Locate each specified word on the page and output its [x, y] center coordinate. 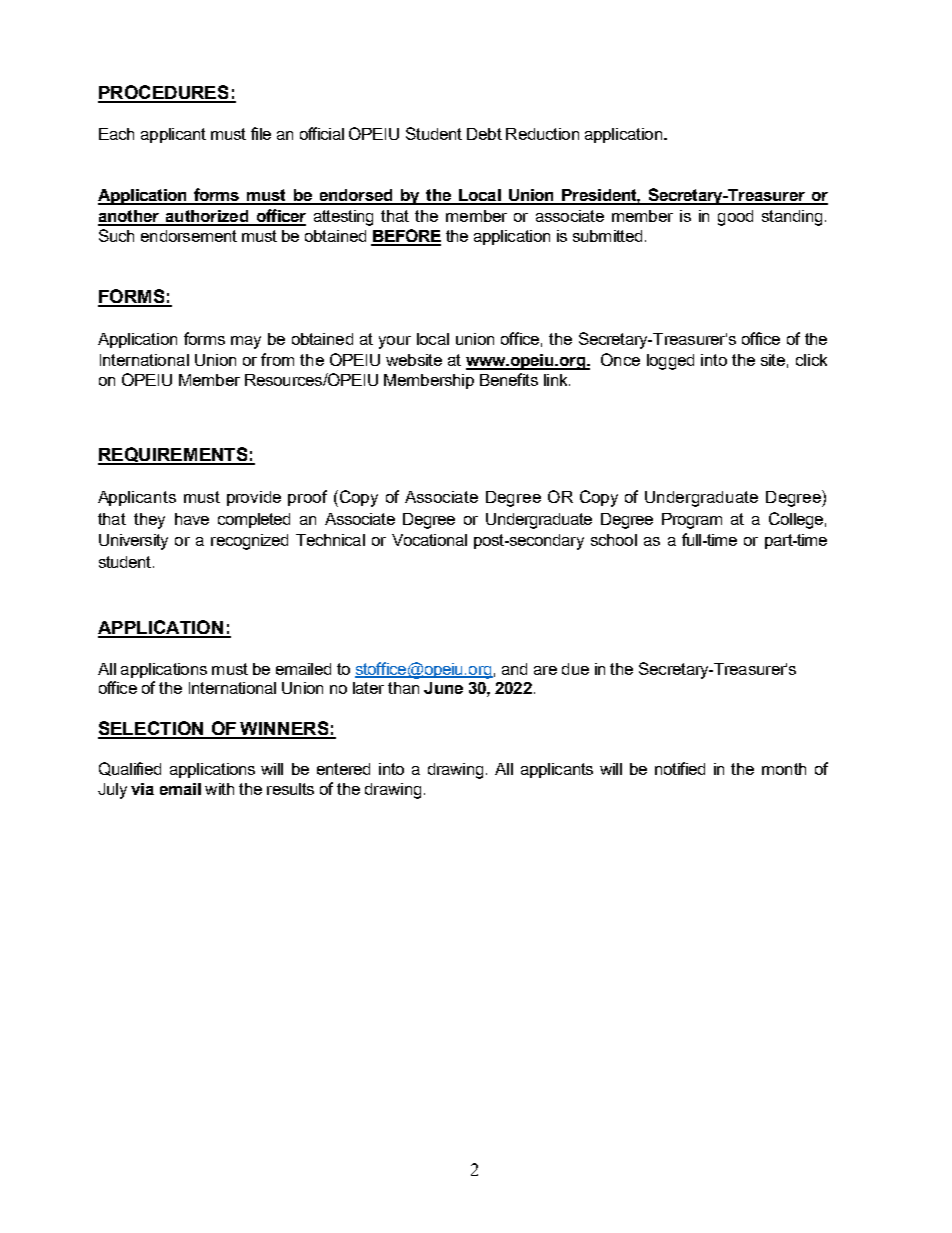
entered [343, 769]
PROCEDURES [164, 93]
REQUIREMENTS [174, 456]
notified [680, 768]
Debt [484, 134]
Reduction [542, 134]
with [219, 789]
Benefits [509, 379]
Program [692, 521]
